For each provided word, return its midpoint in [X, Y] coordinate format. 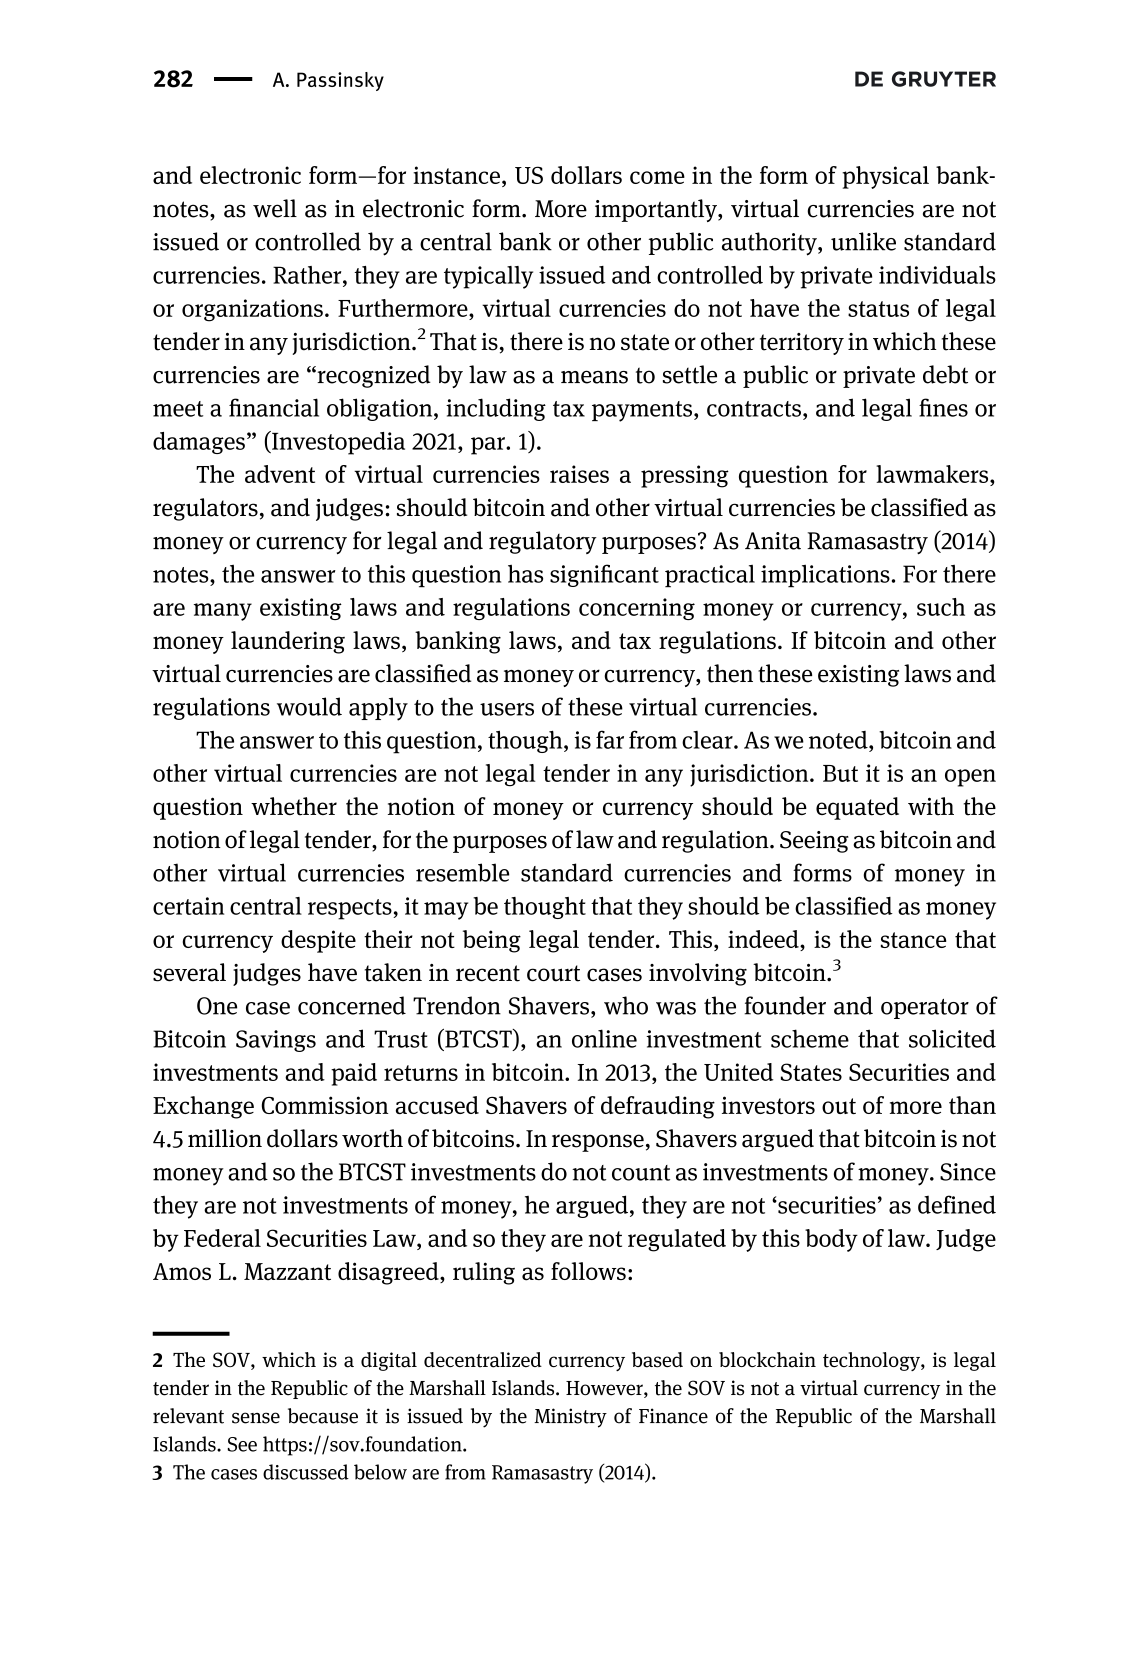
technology [872, 1361]
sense [256, 1418]
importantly [657, 210]
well [275, 208]
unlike [863, 241]
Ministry [570, 1418]
